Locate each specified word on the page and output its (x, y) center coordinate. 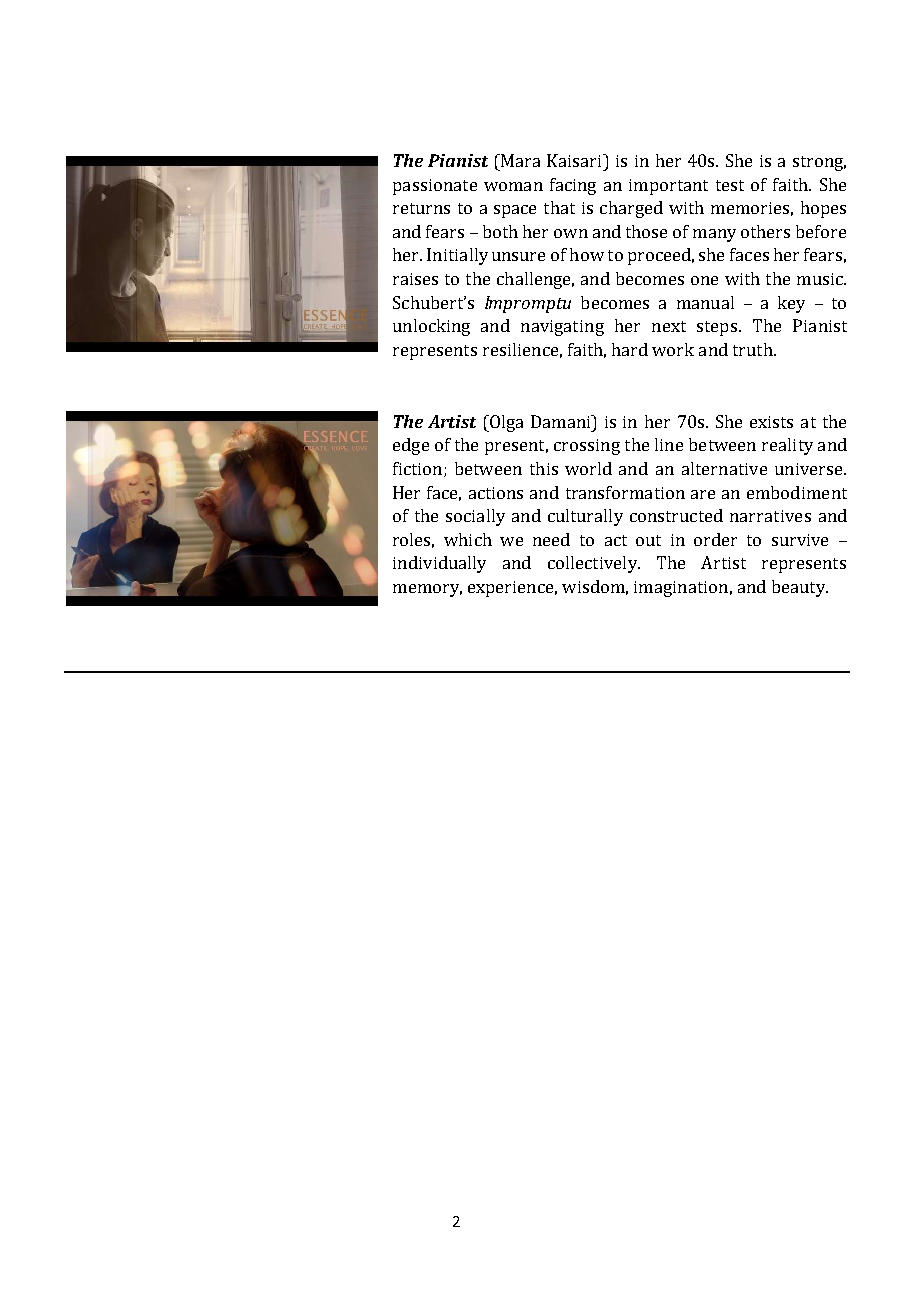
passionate (435, 187)
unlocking (431, 327)
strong (819, 163)
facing (573, 186)
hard (630, 349)
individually (439, 564)
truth (754, 349)
